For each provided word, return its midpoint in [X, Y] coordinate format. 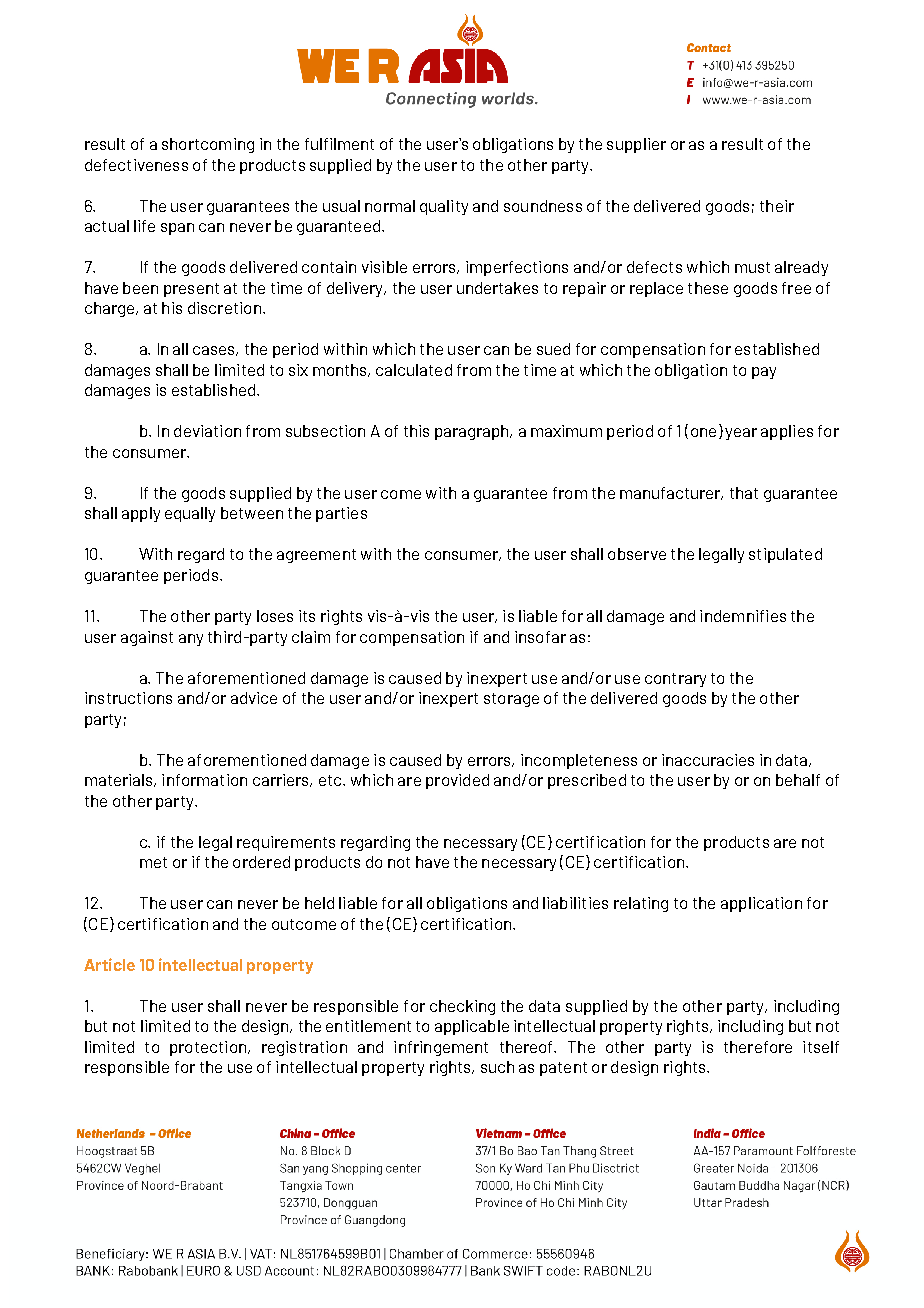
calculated [414, 370]
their [777, 206]
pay [764, 373]
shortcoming [208, 145]
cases [215, 351]
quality [444, 207]
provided [457, 781]
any [191, 640]
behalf [798, 780]
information [204, 780]
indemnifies [743, 616]
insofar [540, 637]
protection [208, 1048]
